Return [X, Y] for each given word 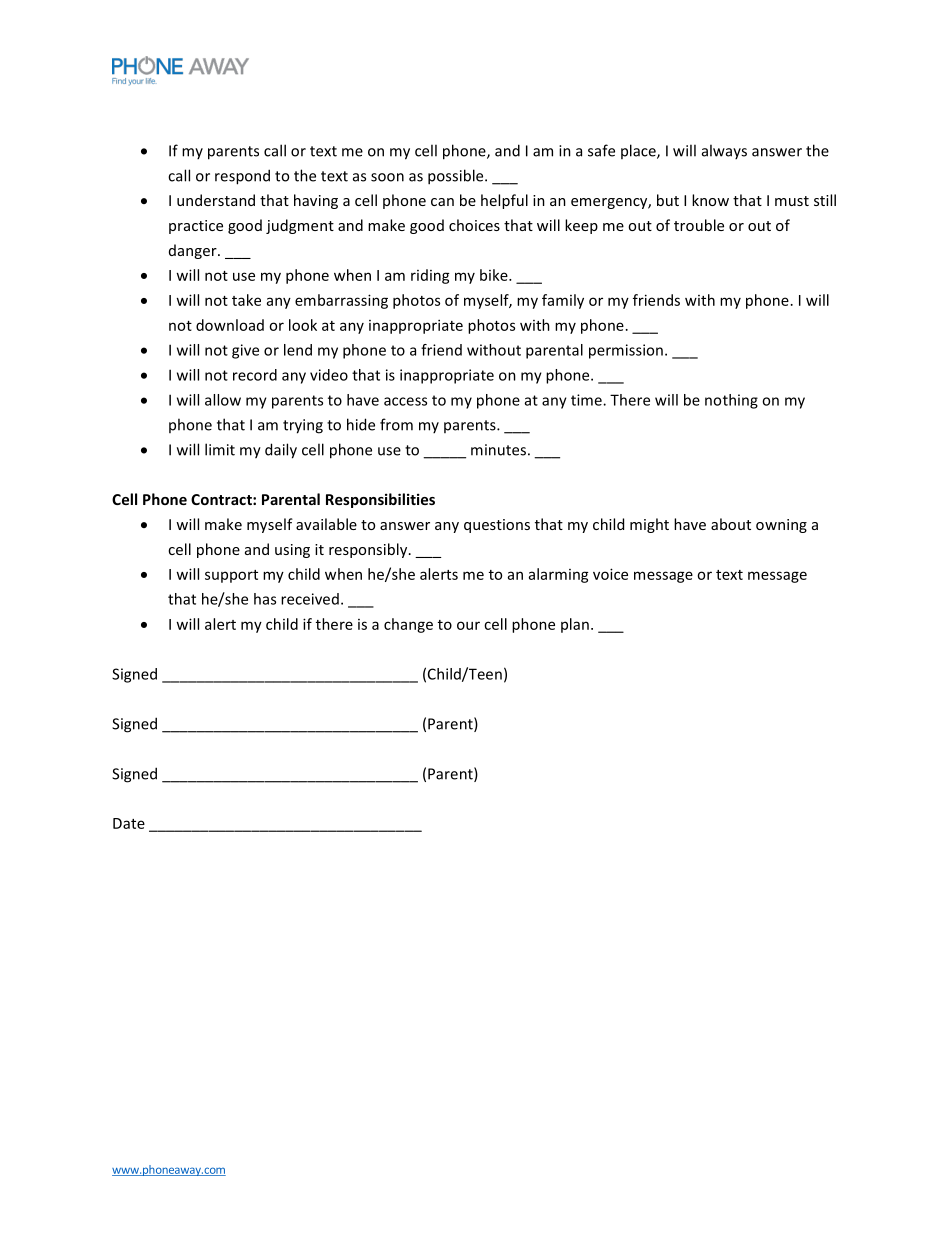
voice [610, 574]
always [724, 151]
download [230, 325]
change [408, 625]
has [265, 599]
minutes [498, 450]
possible [457, 177]
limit [220, 449]
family [563, 301]
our [468, 625]
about [731, 524]
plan [575, 625]
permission [626, 351]
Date [129, 823]
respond [242, 177]
